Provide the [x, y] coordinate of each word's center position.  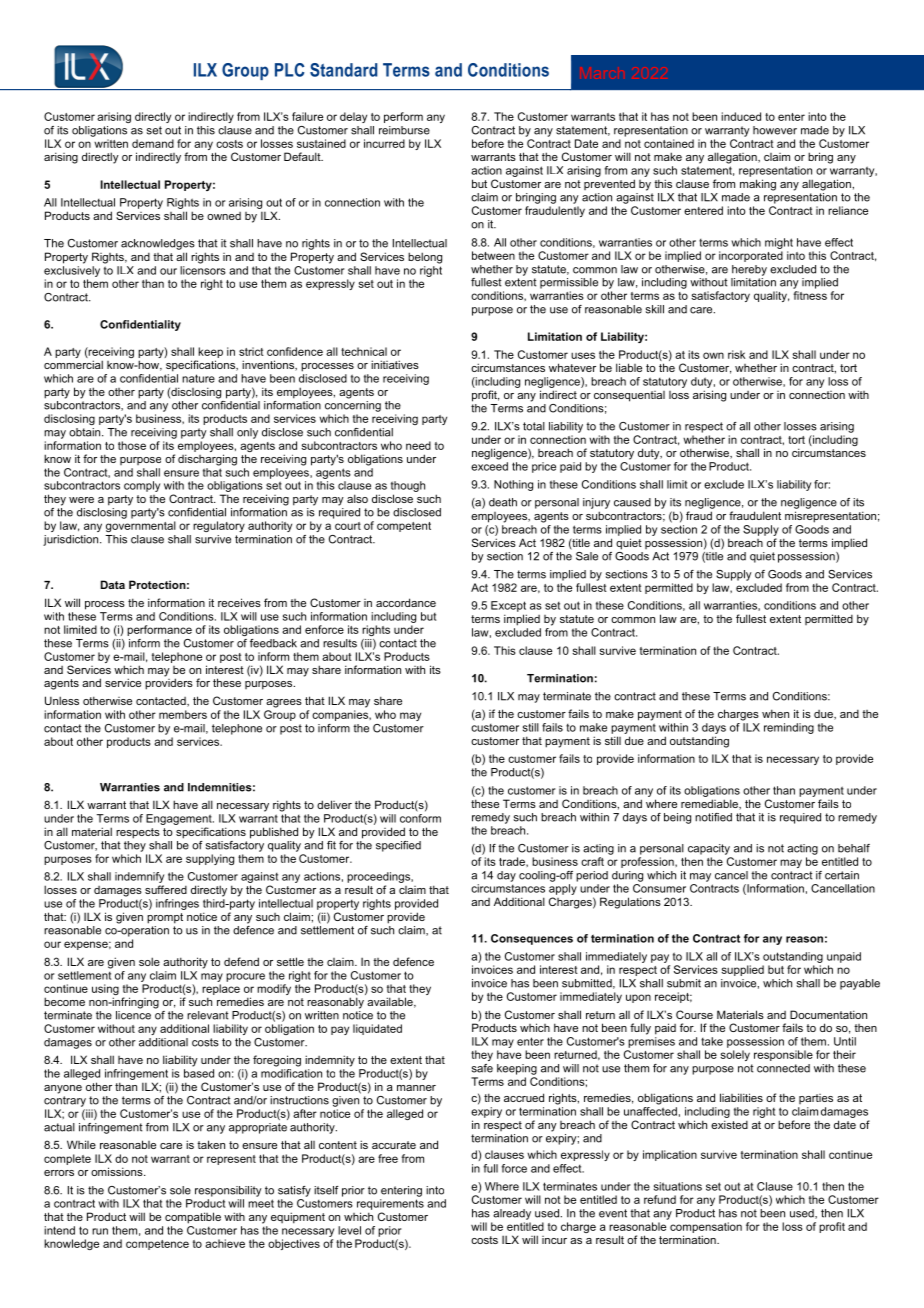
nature [198, 378]
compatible [193, 1218]
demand [153, 143]
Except [508, 606]
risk [736, 354]
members [183, 714]
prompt [165, 918]
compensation [706, 1227]
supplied [742, 970]
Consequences [532, 939]
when [775, 713]
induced [741, 116]
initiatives [395, 364]
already [512, 1214]
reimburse [404, 130]
